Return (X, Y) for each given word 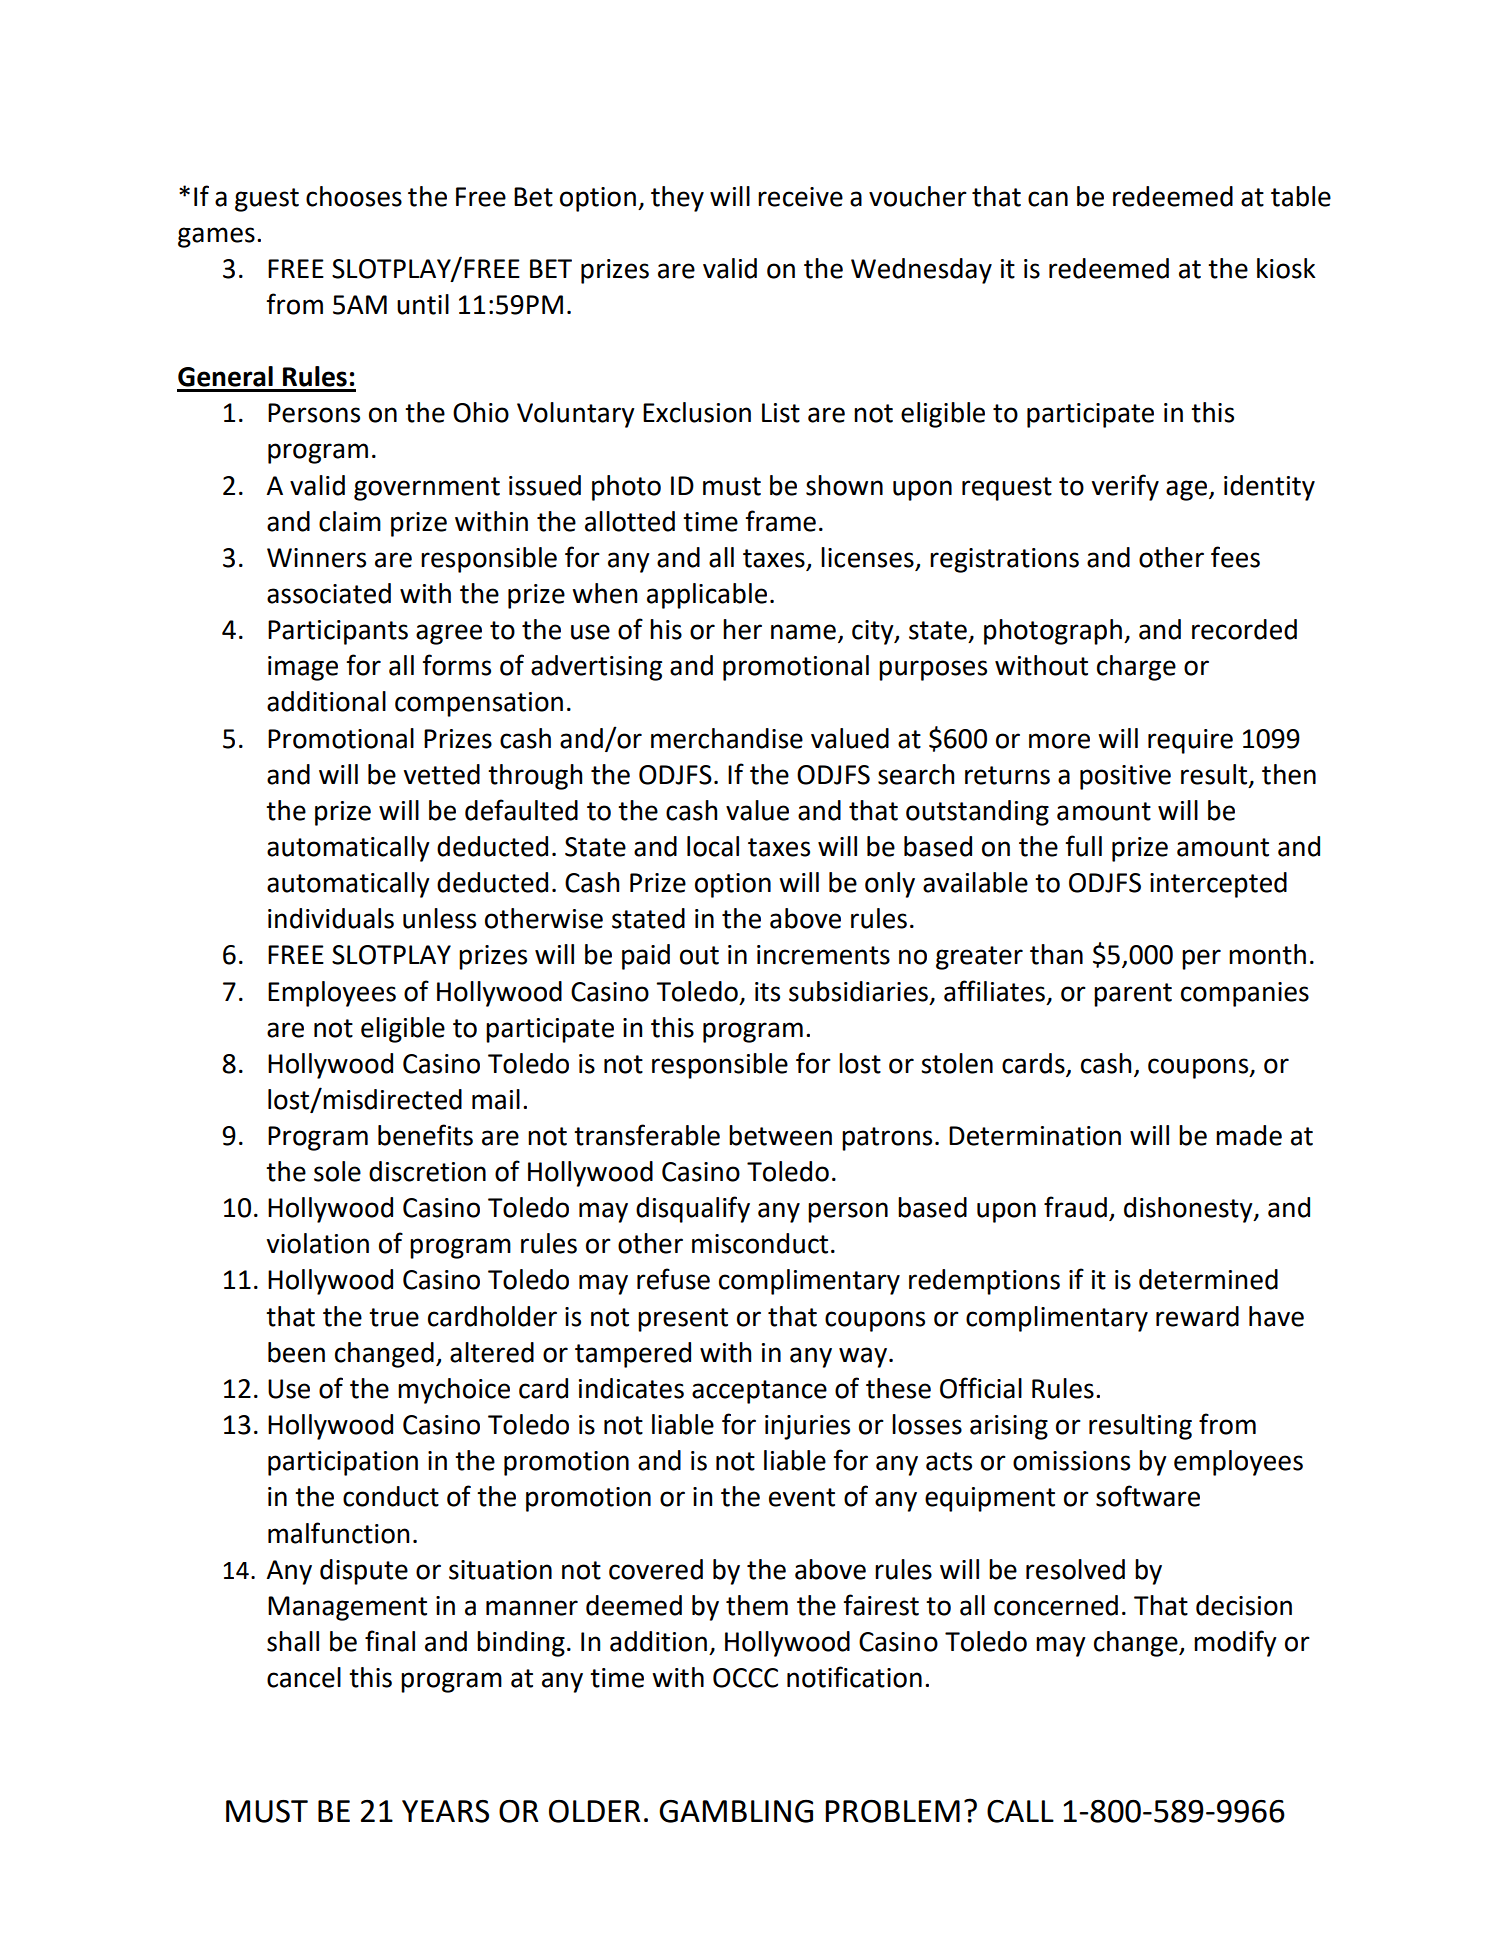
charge (1136, 668)
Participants (338, 632)
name (803, 632)
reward (1197, 1316)
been (296, 1352)
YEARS (445, 1811)
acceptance (759, 1392)
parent (1133, 995)
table (1301, 196)
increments (823, 955)
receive (800, 197)
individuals (331, 918)
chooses (354, 196)
